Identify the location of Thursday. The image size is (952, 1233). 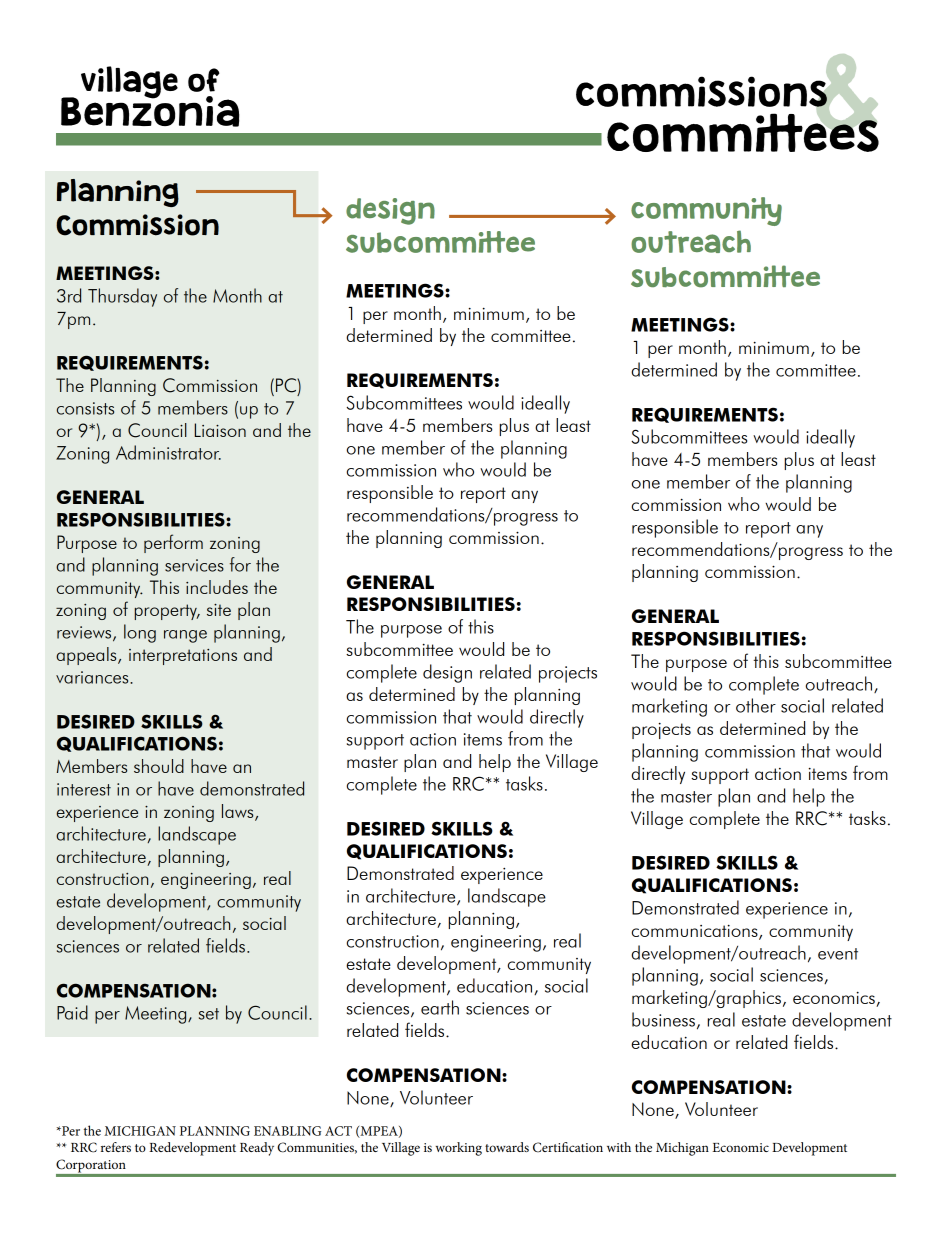
(122, 297).
